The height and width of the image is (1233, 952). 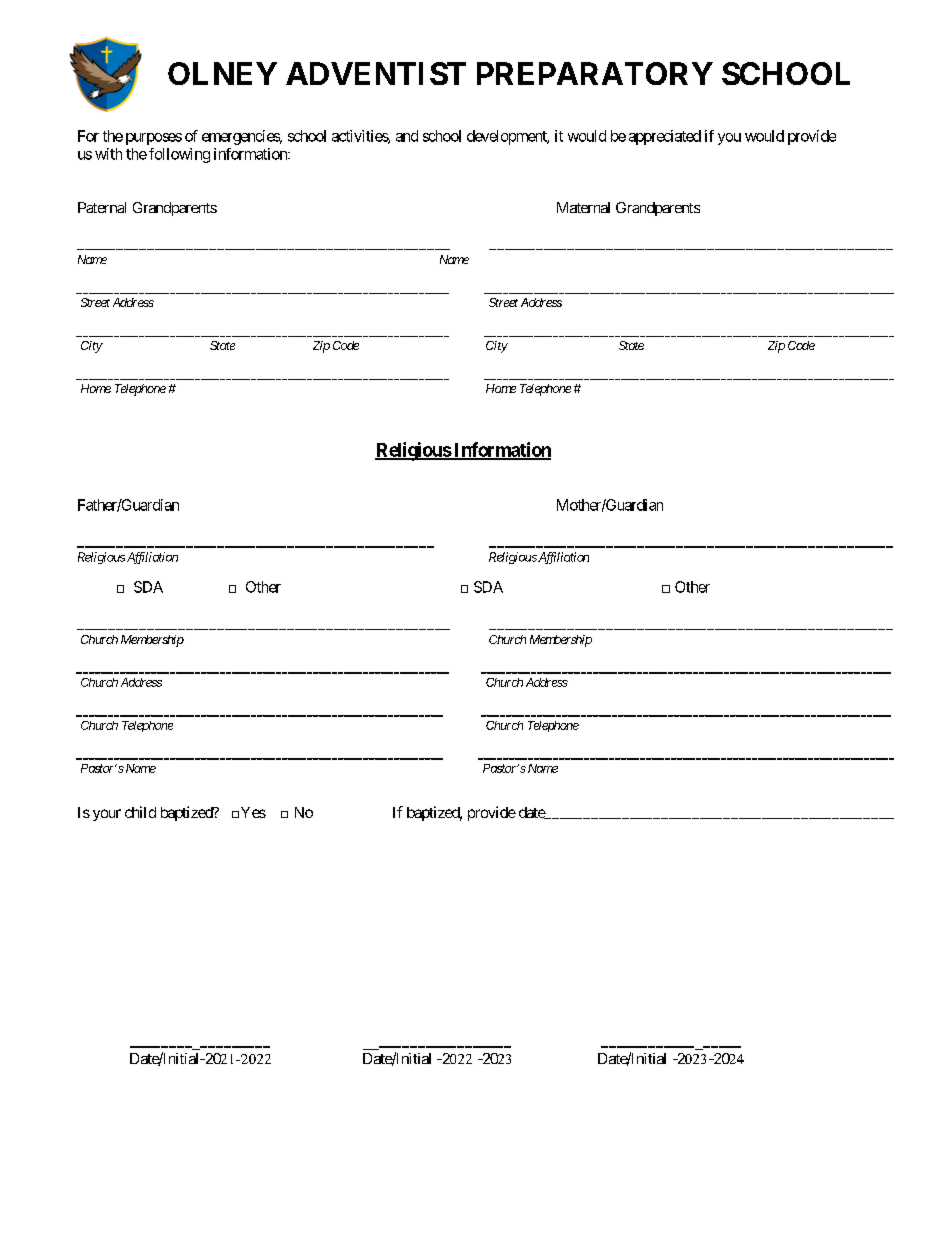 What do you see at coordinates (140, 812) in the image?
I see `child` at bounding box center [140, 812].
